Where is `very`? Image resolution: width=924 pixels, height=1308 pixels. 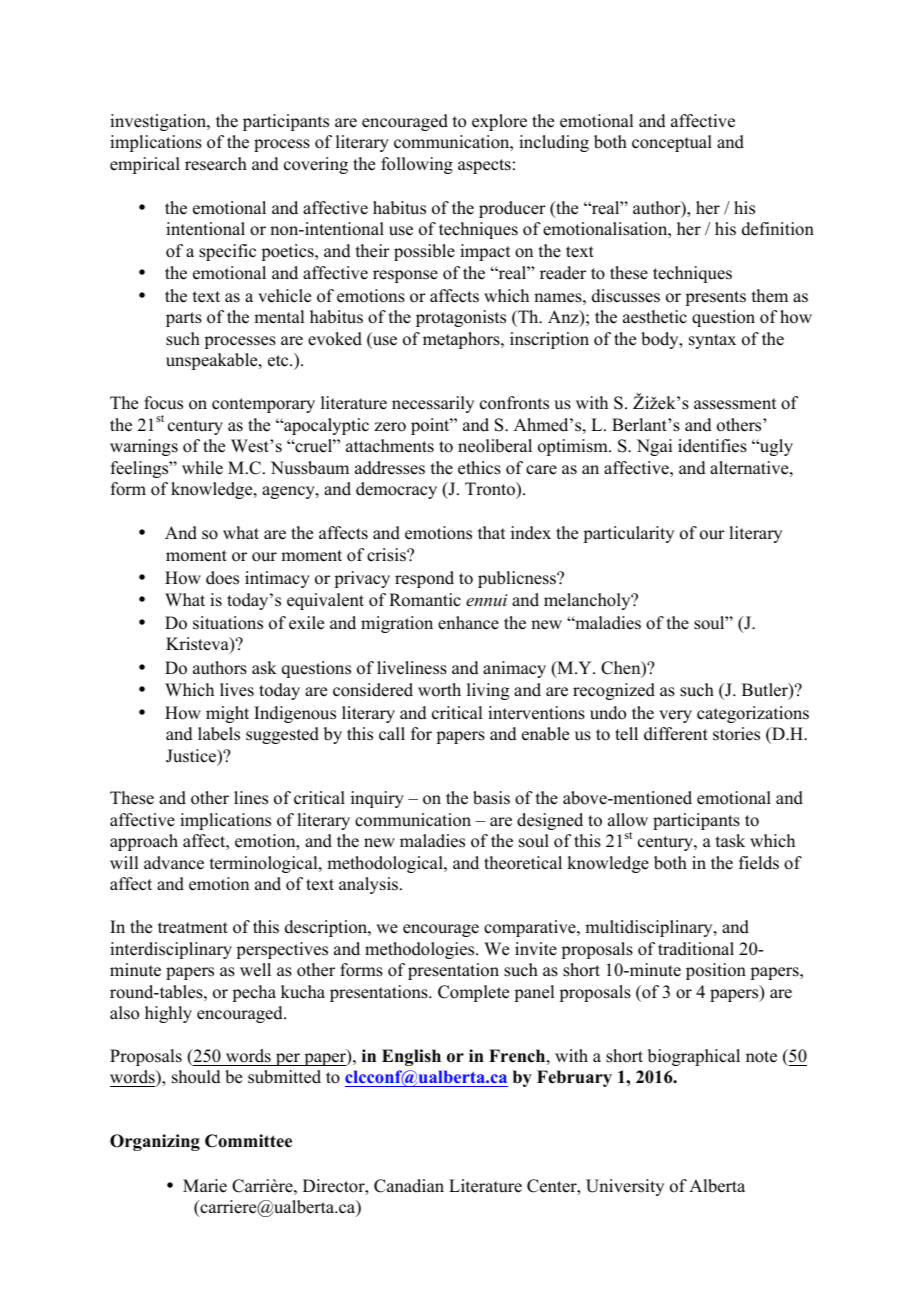 very is located at coordinates (675, 716).
